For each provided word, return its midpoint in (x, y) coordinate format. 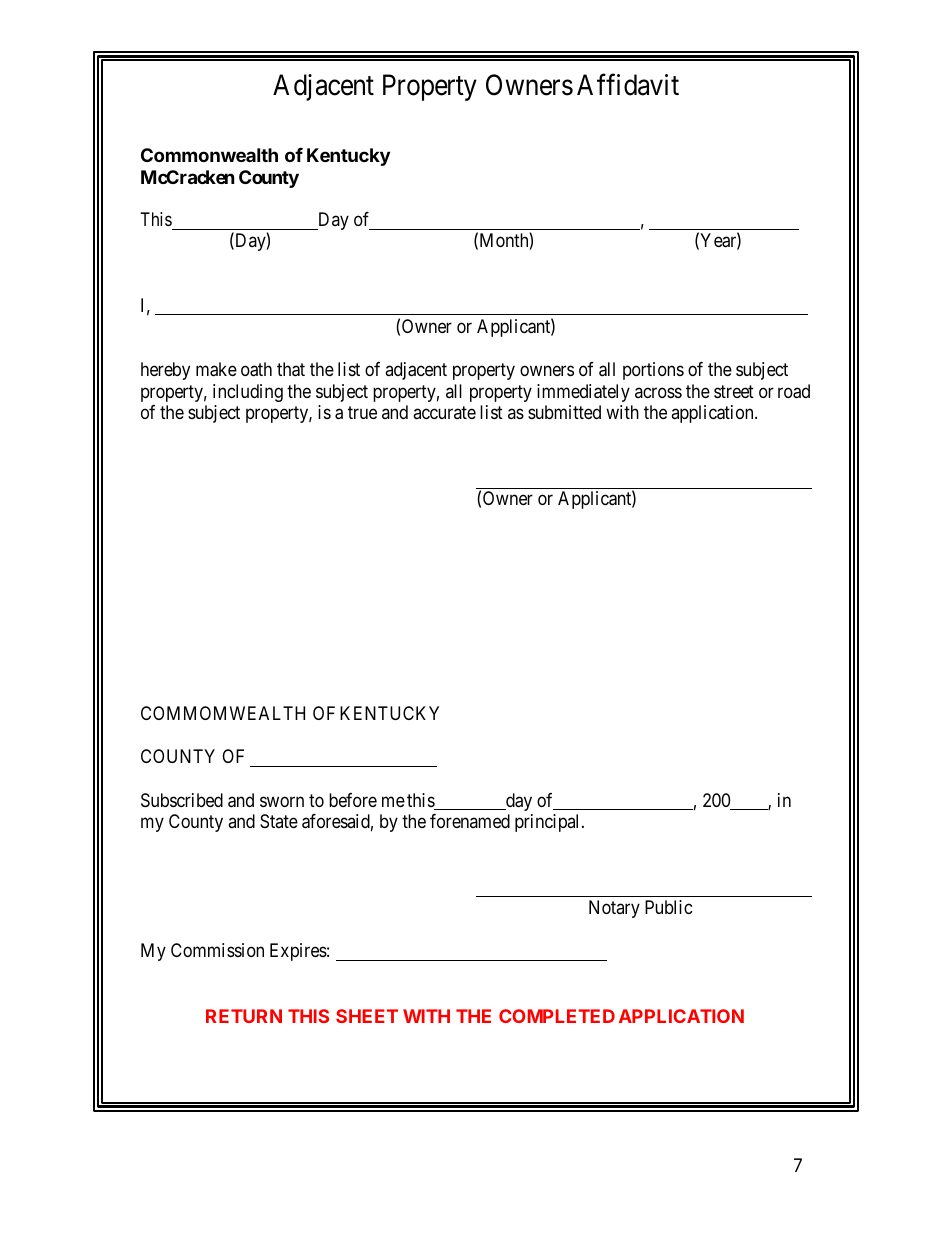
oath (256, 369)
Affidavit (628, 85)
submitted (564, 412)
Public (669, 907)
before (353, 800)
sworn (282, 801)
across (658, 392)
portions (653, 371)
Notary (614, 909)
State (279, 821)
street (734, 391)
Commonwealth (209, 155)
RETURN (244, 1016)
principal (549, 823)
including (248, 393)
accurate (444, 413)
